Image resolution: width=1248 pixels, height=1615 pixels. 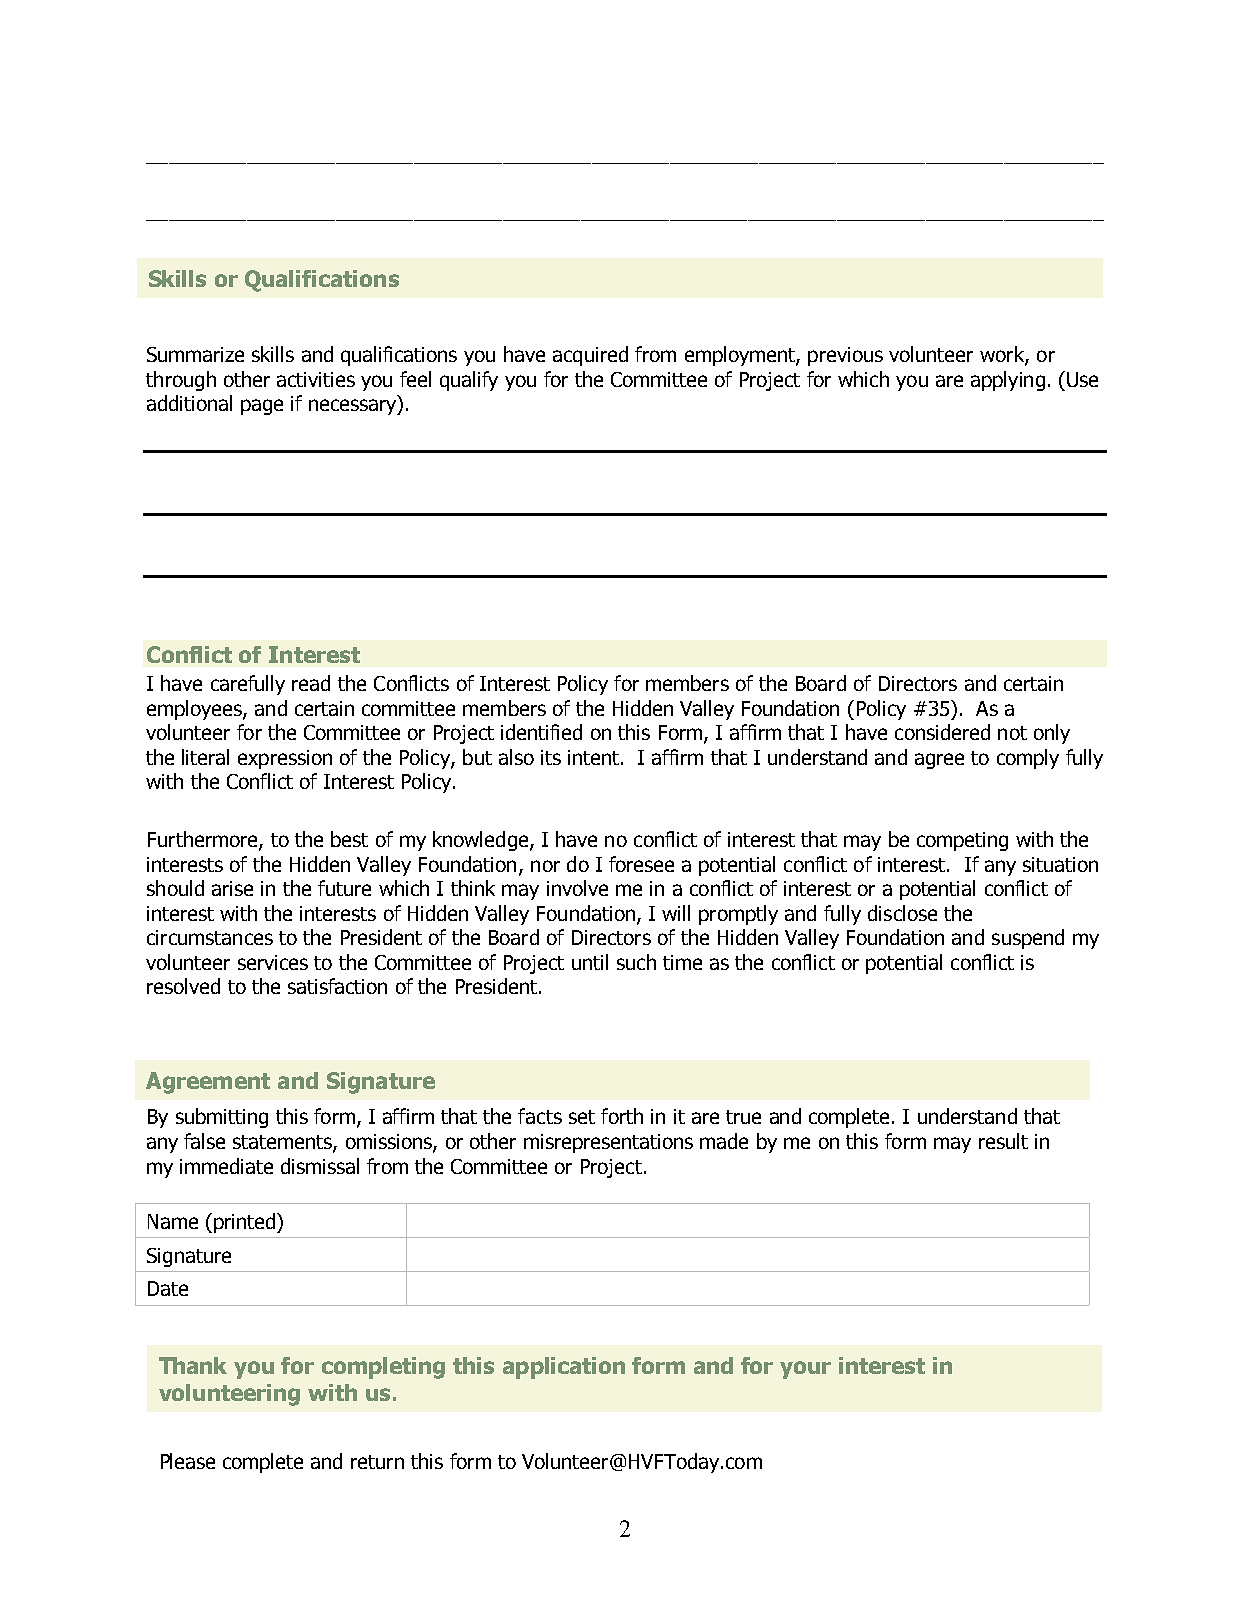 I want to click on disclose, so click(x=902, y=913).
